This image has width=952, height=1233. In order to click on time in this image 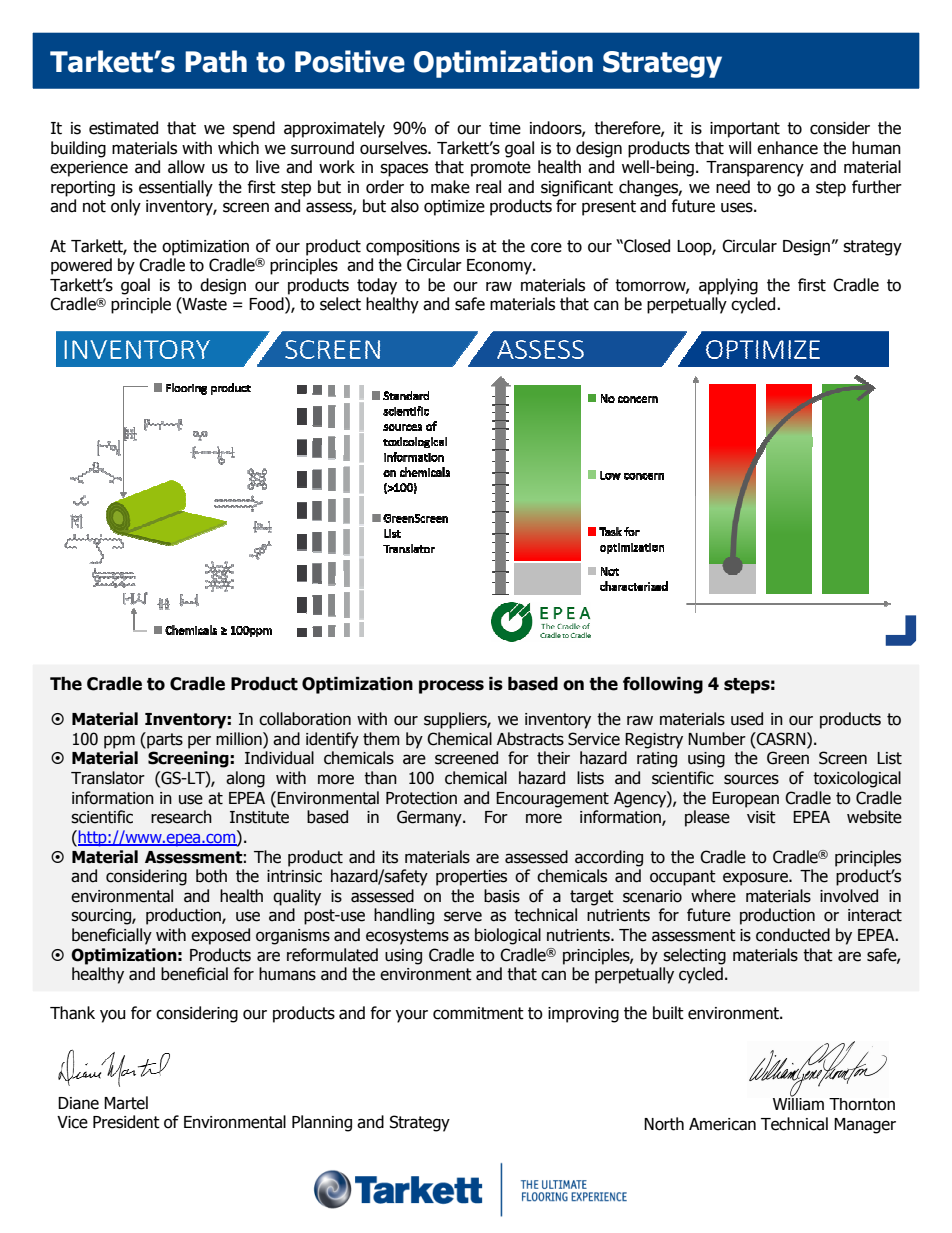, I will do `click(505, 128)`.
